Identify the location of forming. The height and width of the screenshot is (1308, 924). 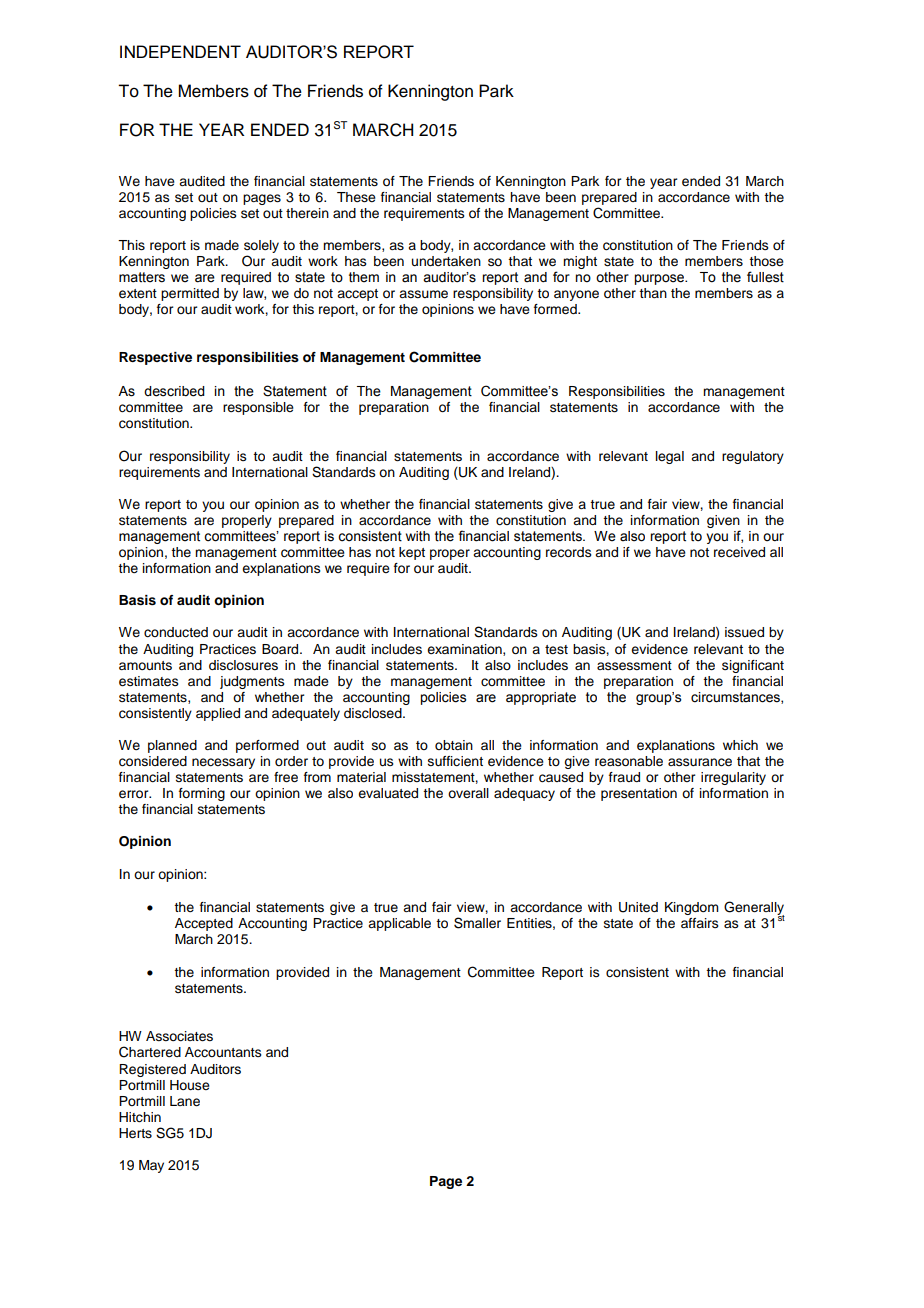
(202, 794).
